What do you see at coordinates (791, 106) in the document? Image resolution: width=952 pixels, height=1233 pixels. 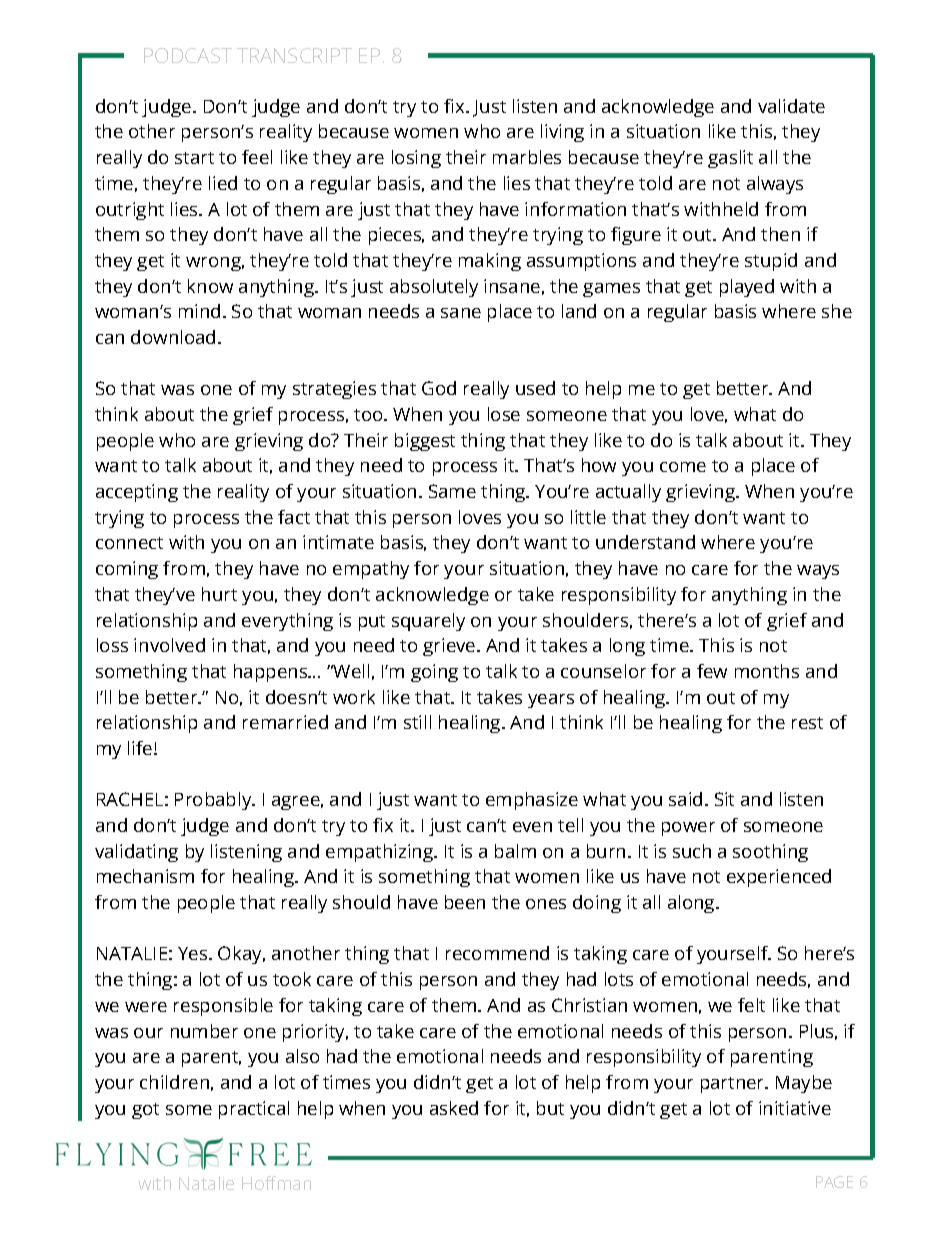 I see `validate` at bounding box center [791, 106].
